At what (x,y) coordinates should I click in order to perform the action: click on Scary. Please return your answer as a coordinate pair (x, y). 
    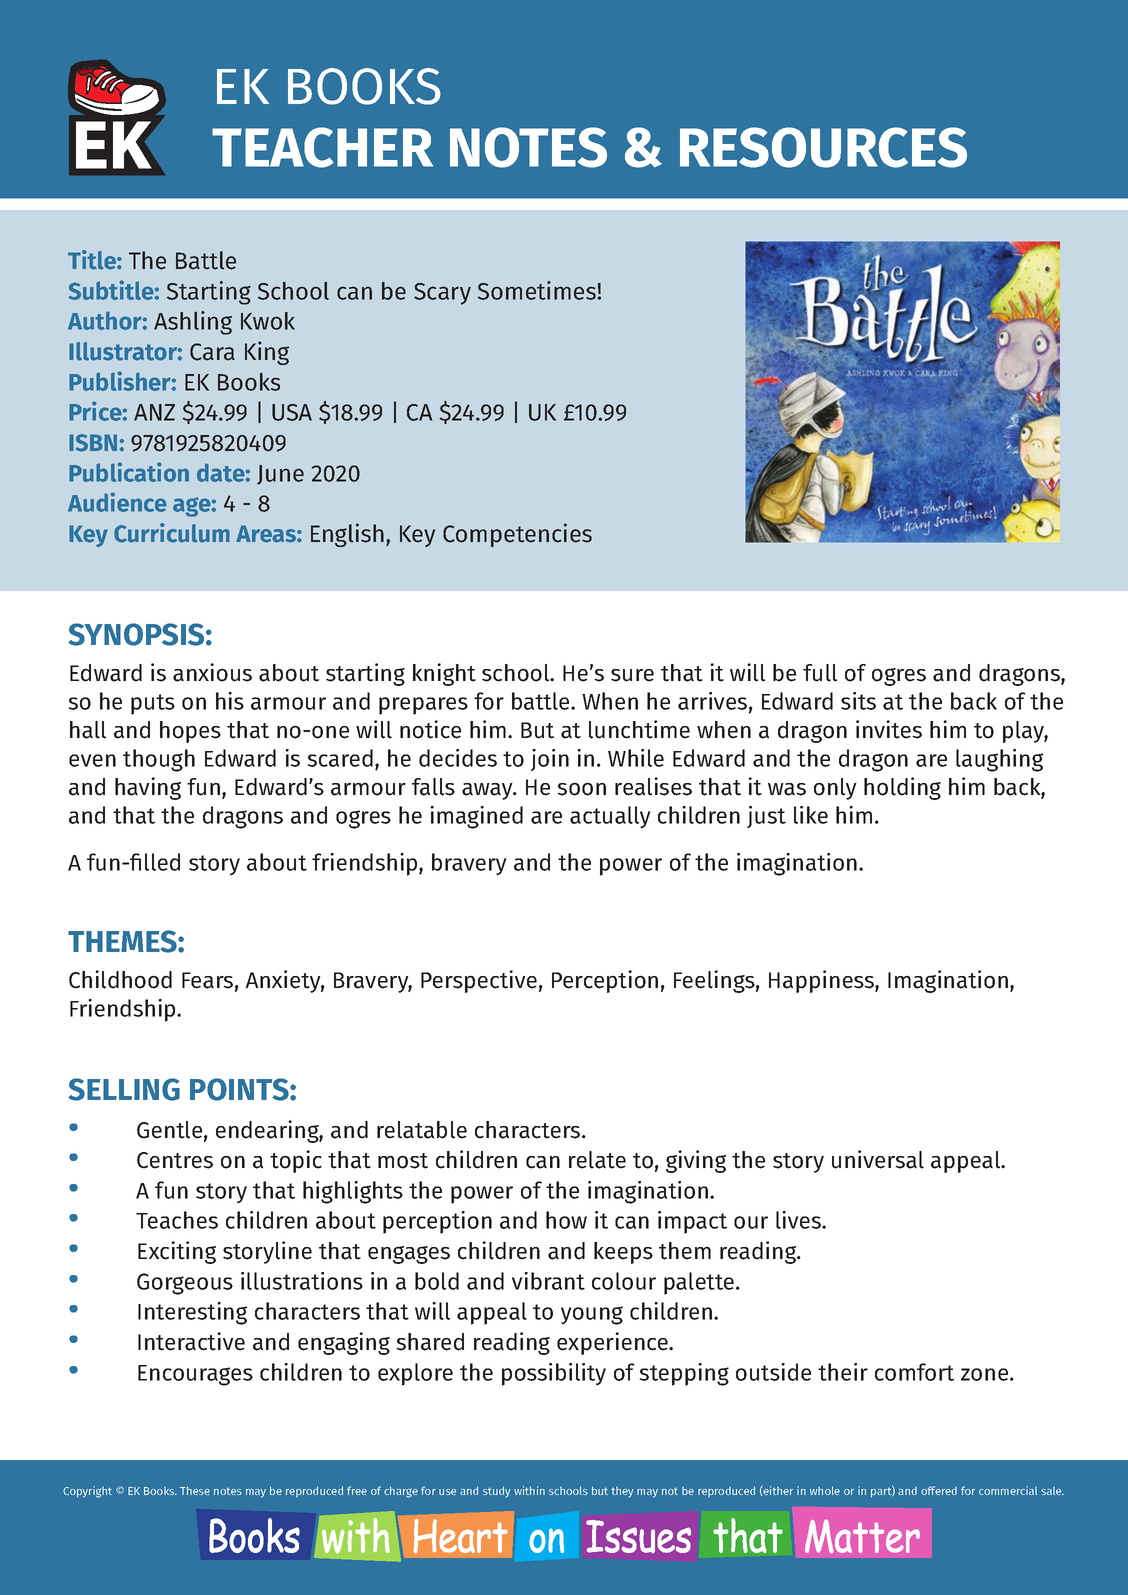
    Looking at the image, I should click on (442, 294).
